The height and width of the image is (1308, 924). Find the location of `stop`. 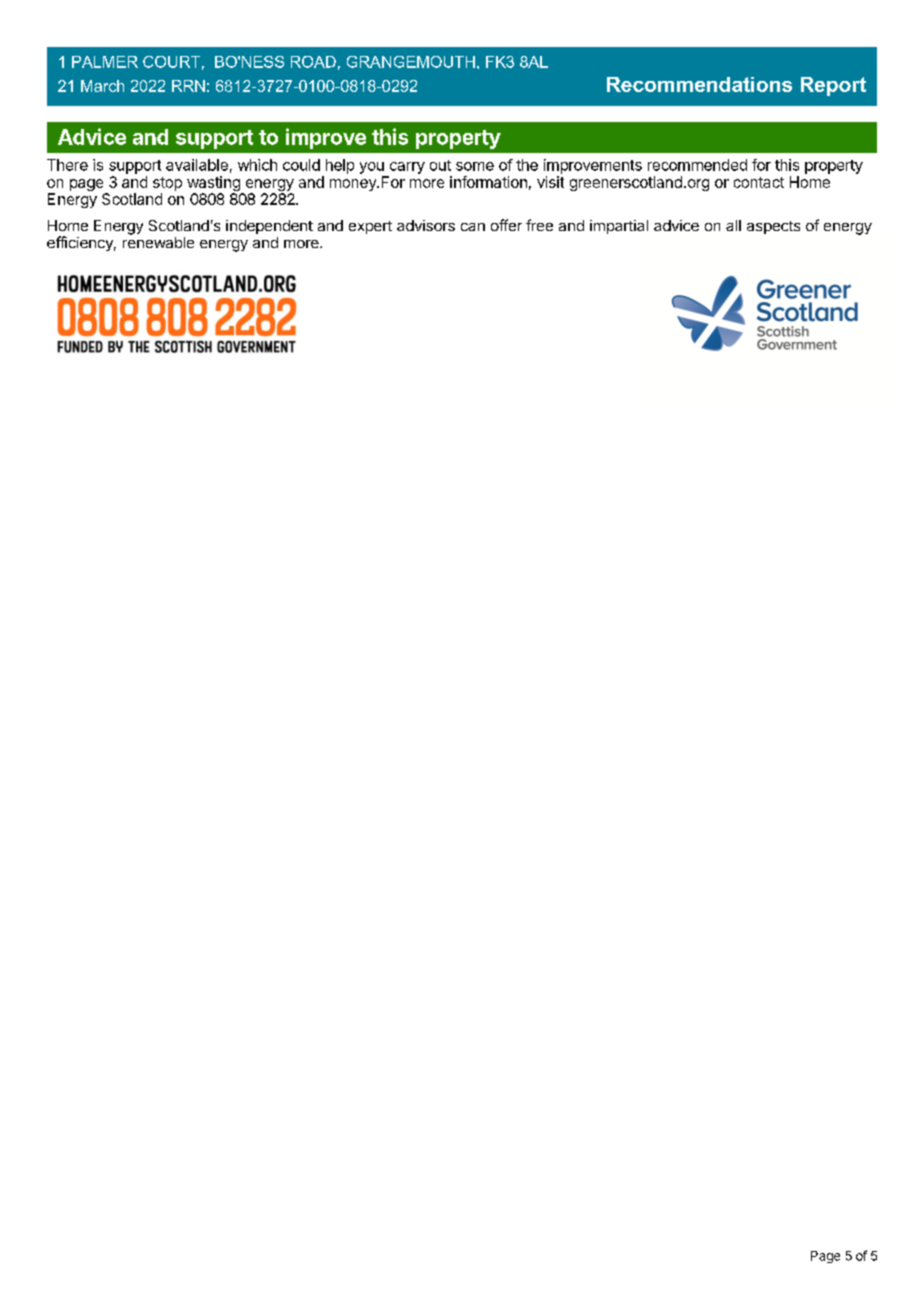

stop is located at coordinates (167, 184).
